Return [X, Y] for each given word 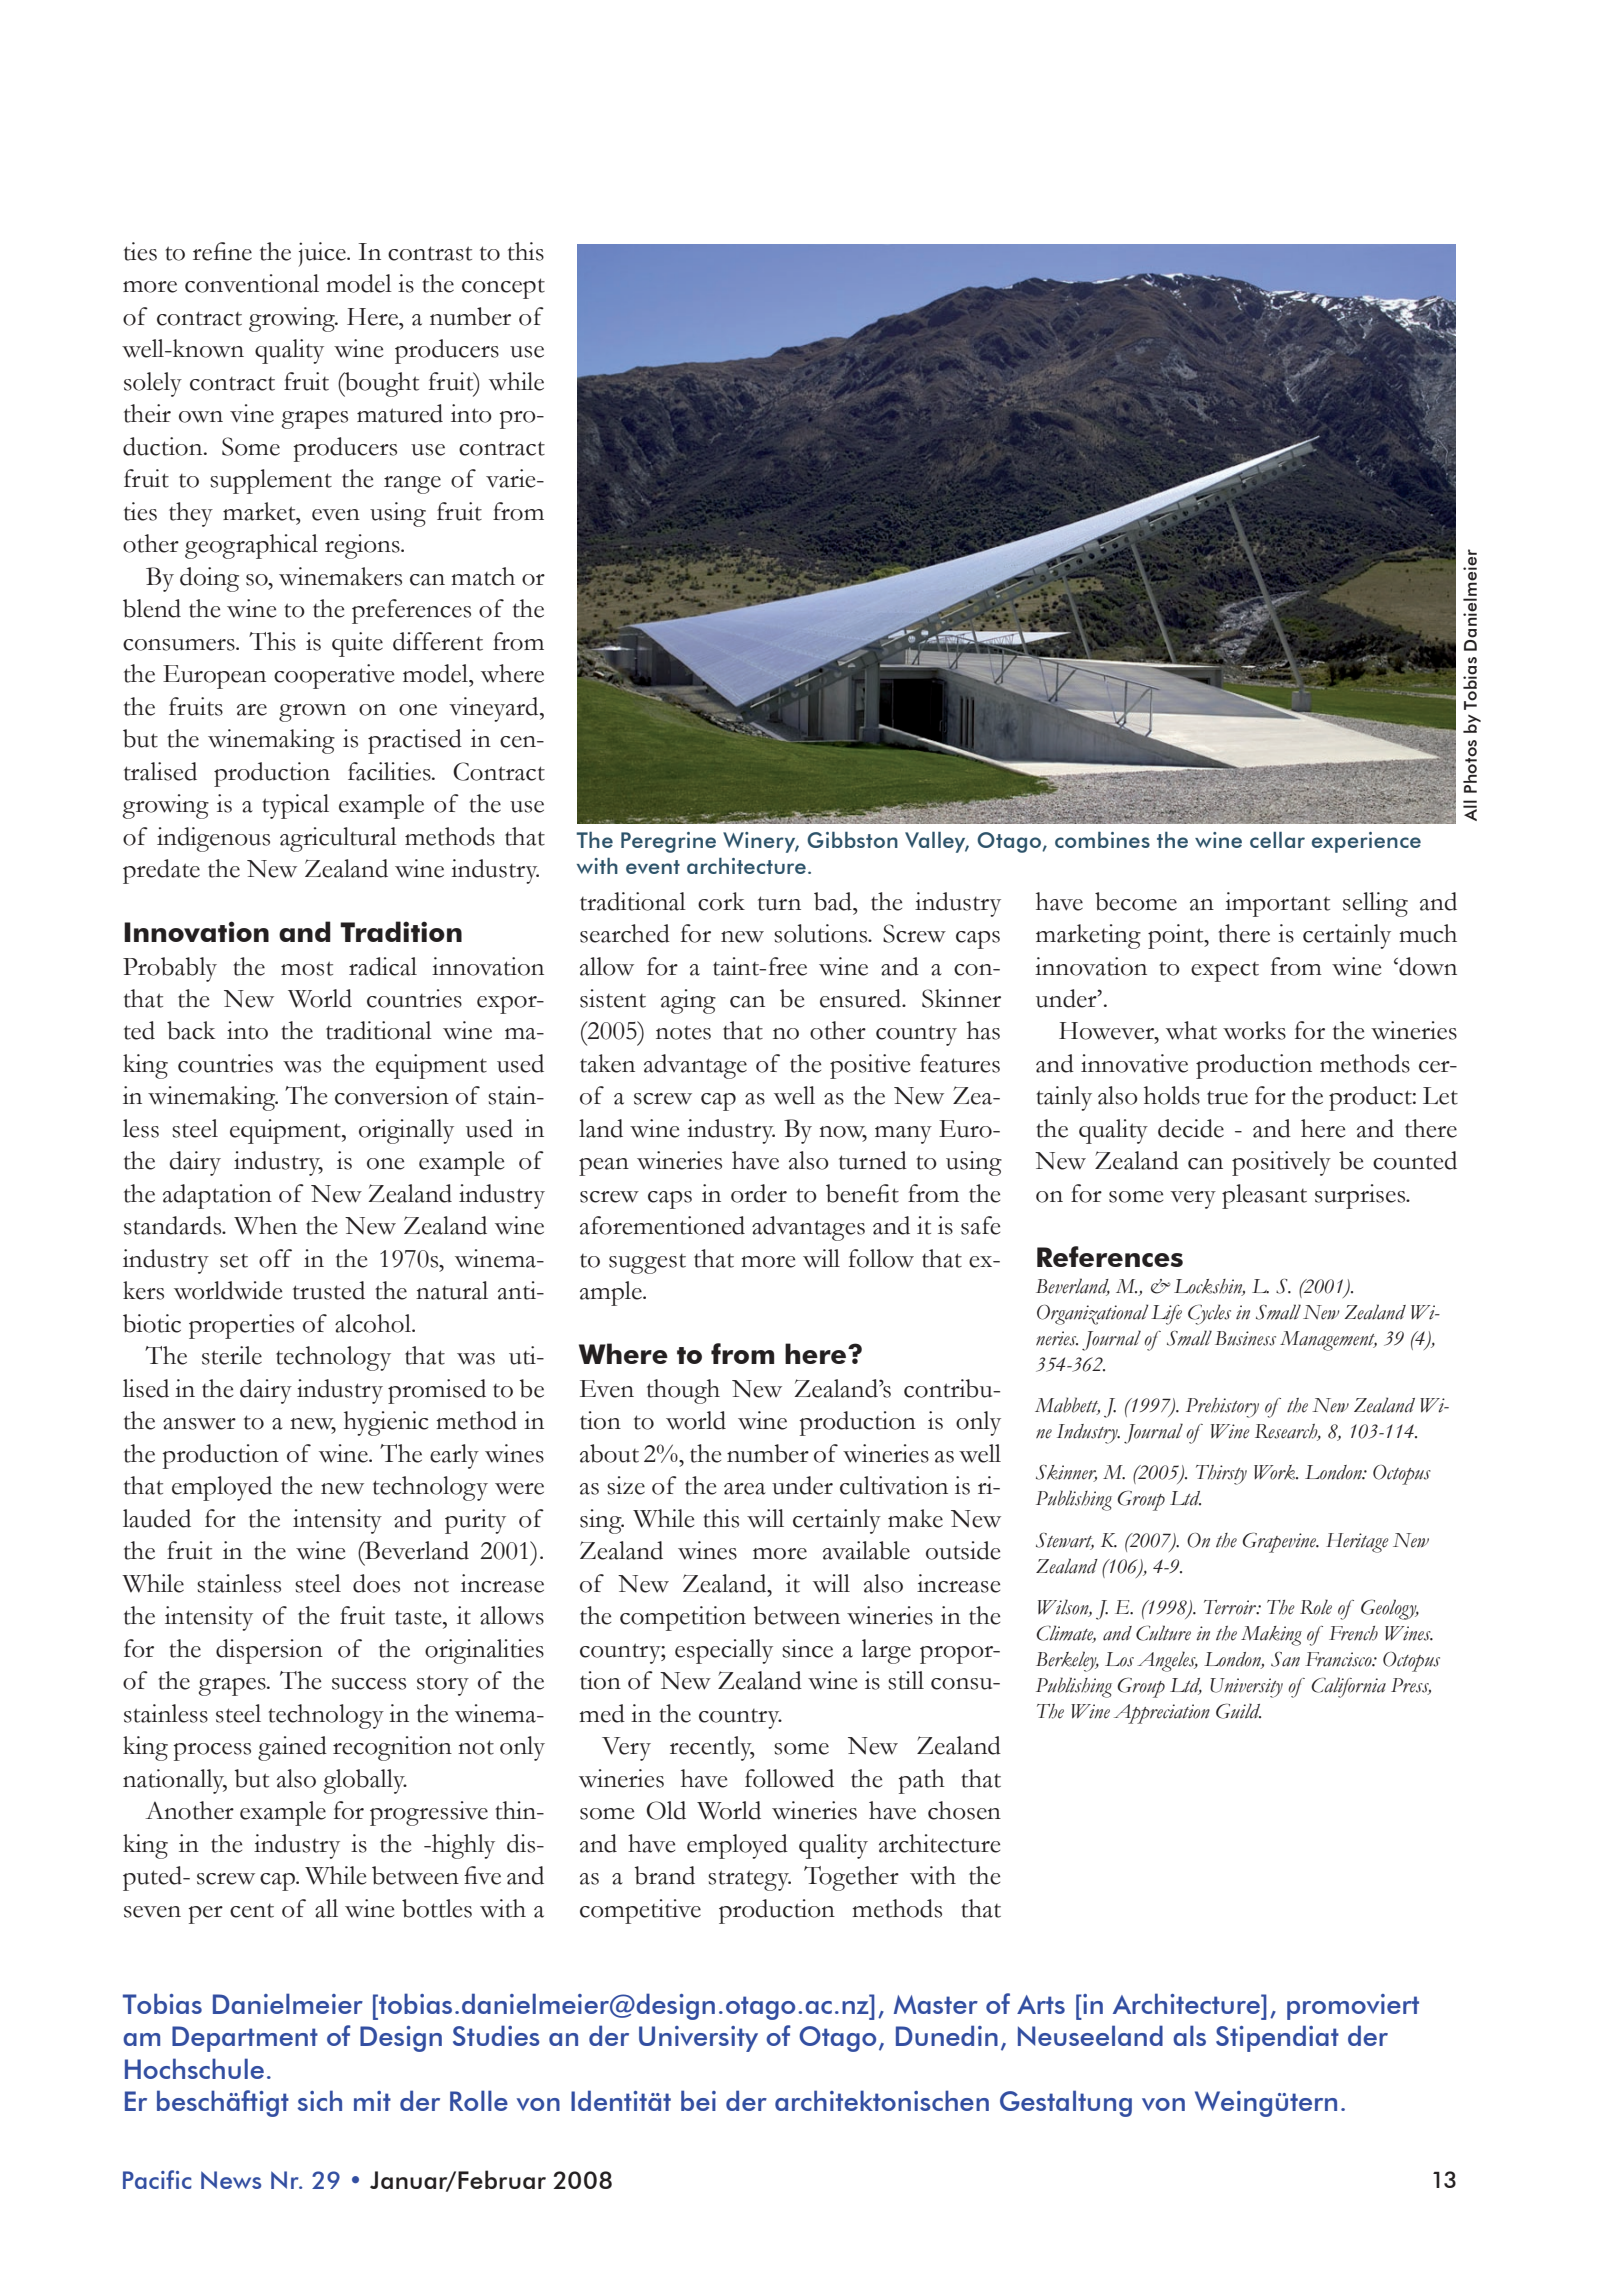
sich [320, 2100]
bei [698, 2100]
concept [503, 288]
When [265, 1225]
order [759, 1193]
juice [323, 254]
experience [1366, 842]
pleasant [1264, 1196]
